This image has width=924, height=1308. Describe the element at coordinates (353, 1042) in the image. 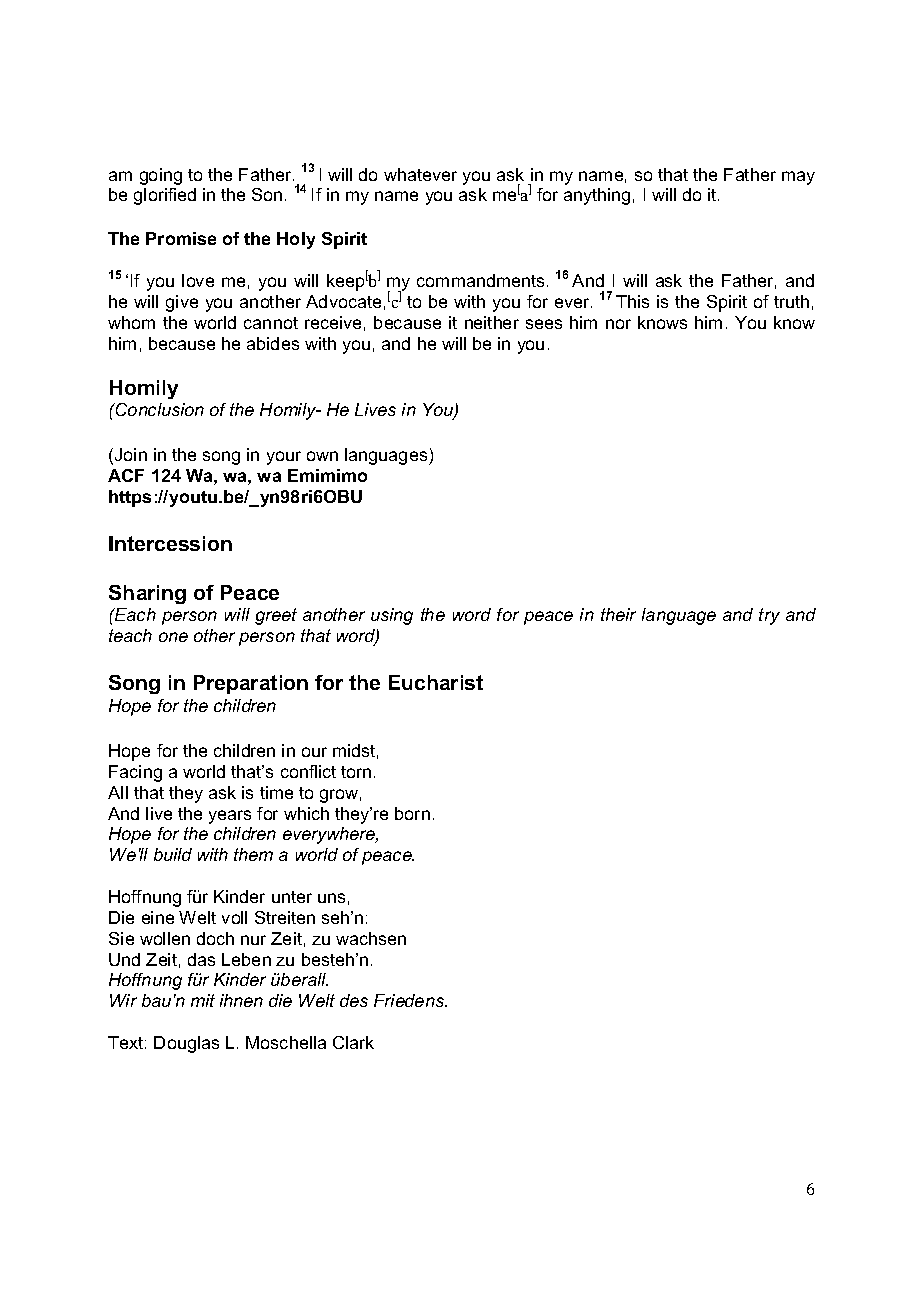

I see `Clark` at that location.
